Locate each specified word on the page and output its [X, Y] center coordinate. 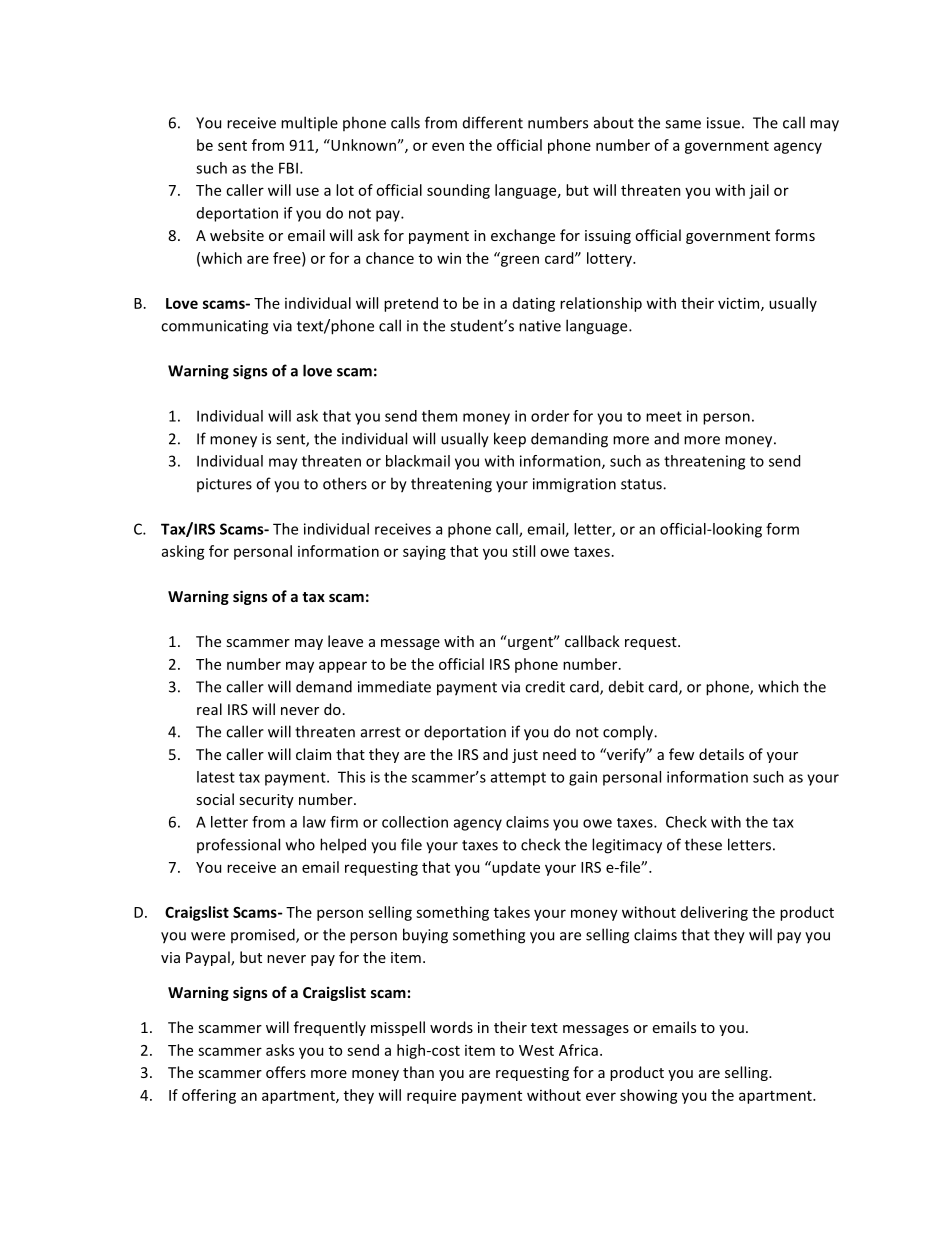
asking [183, 552]
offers [286, 1072]
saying [424, 553]
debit [626, 686]
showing [649, 1096]
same [683, 124]
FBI [288, 168]
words [451, 1027]
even [448, 146]
